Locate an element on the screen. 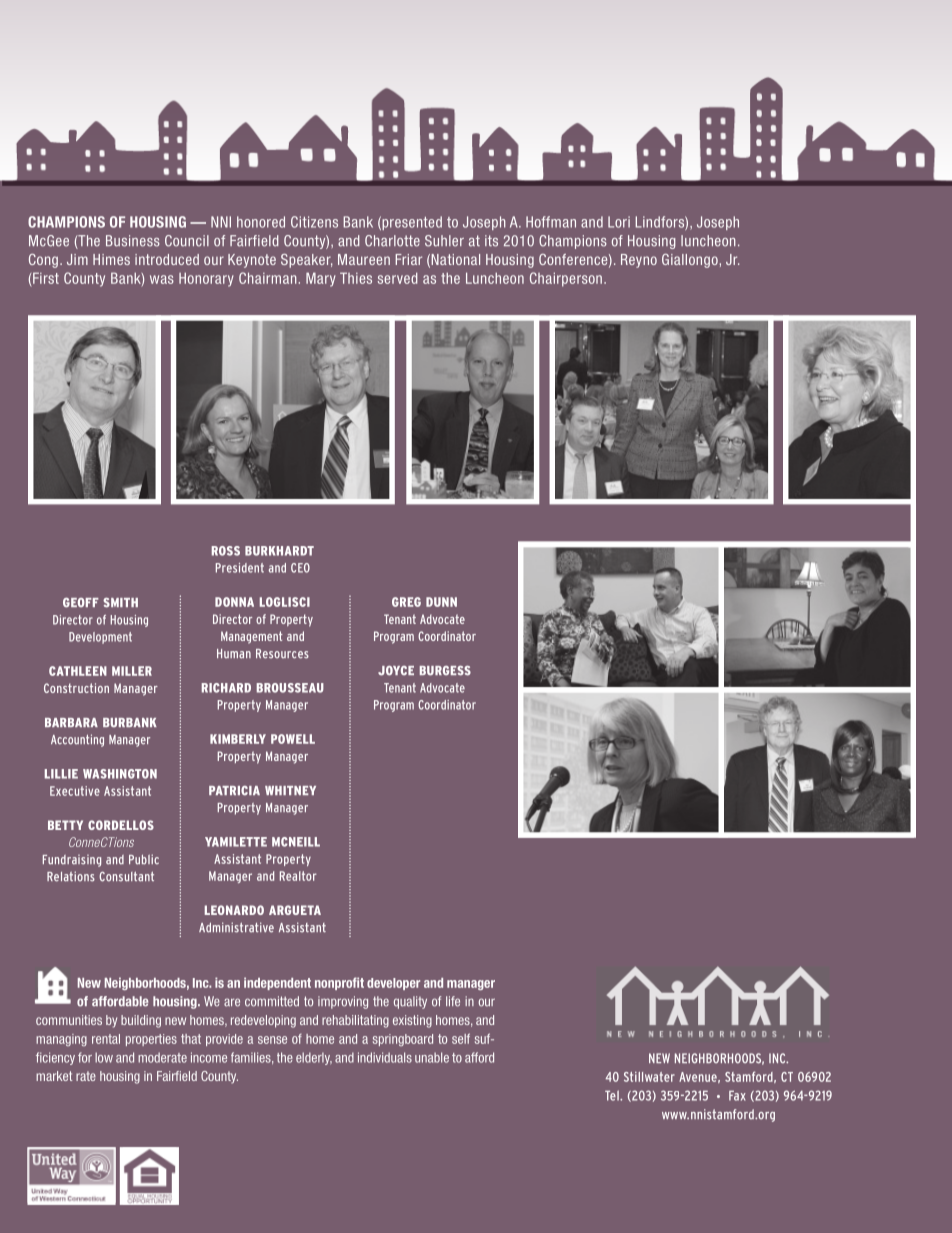 The width and height of the screenshot is (952, 1233). Lori is located at coordinates (619, 222).
